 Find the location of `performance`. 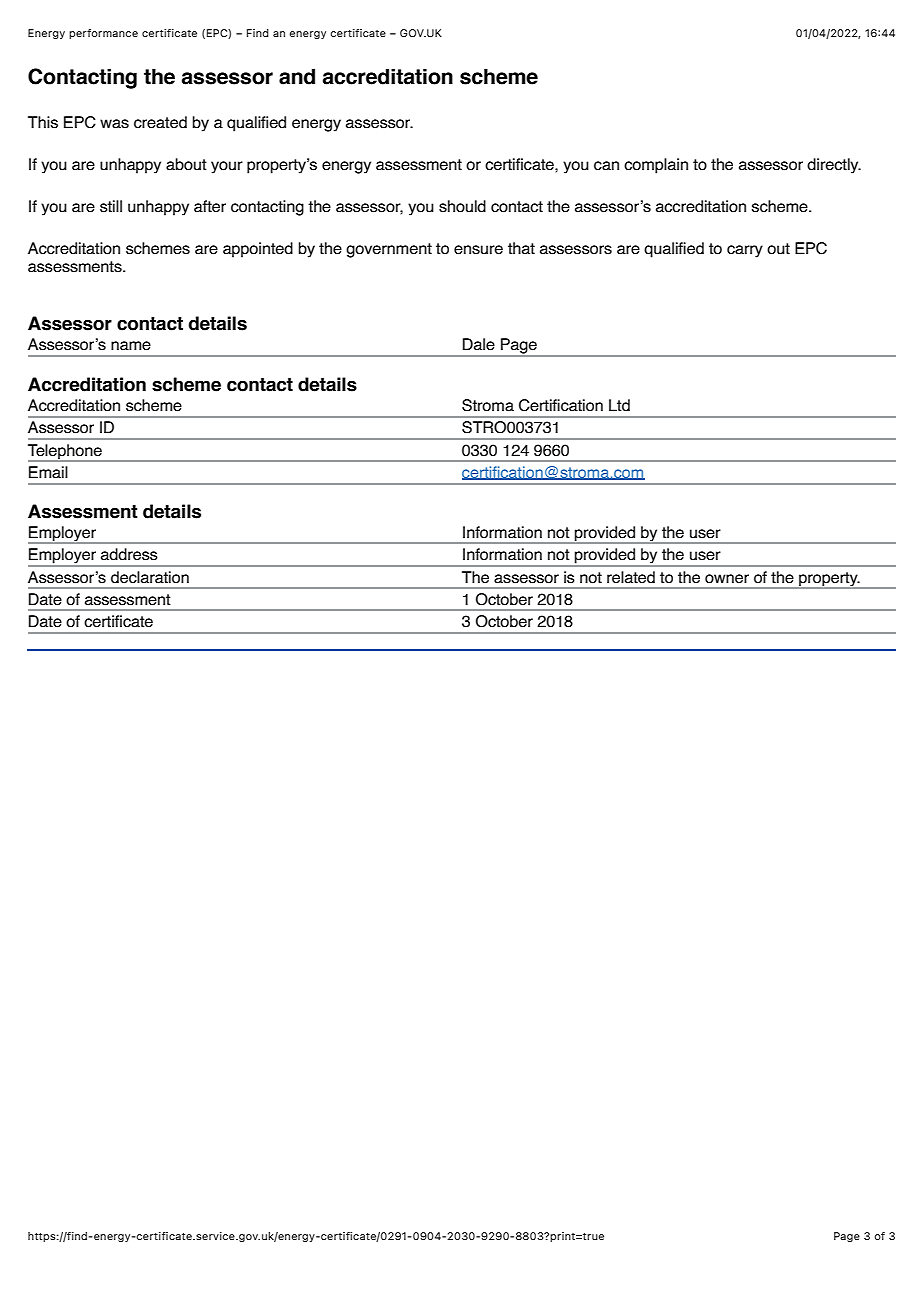

performance is located at coordinates (103, 34).
